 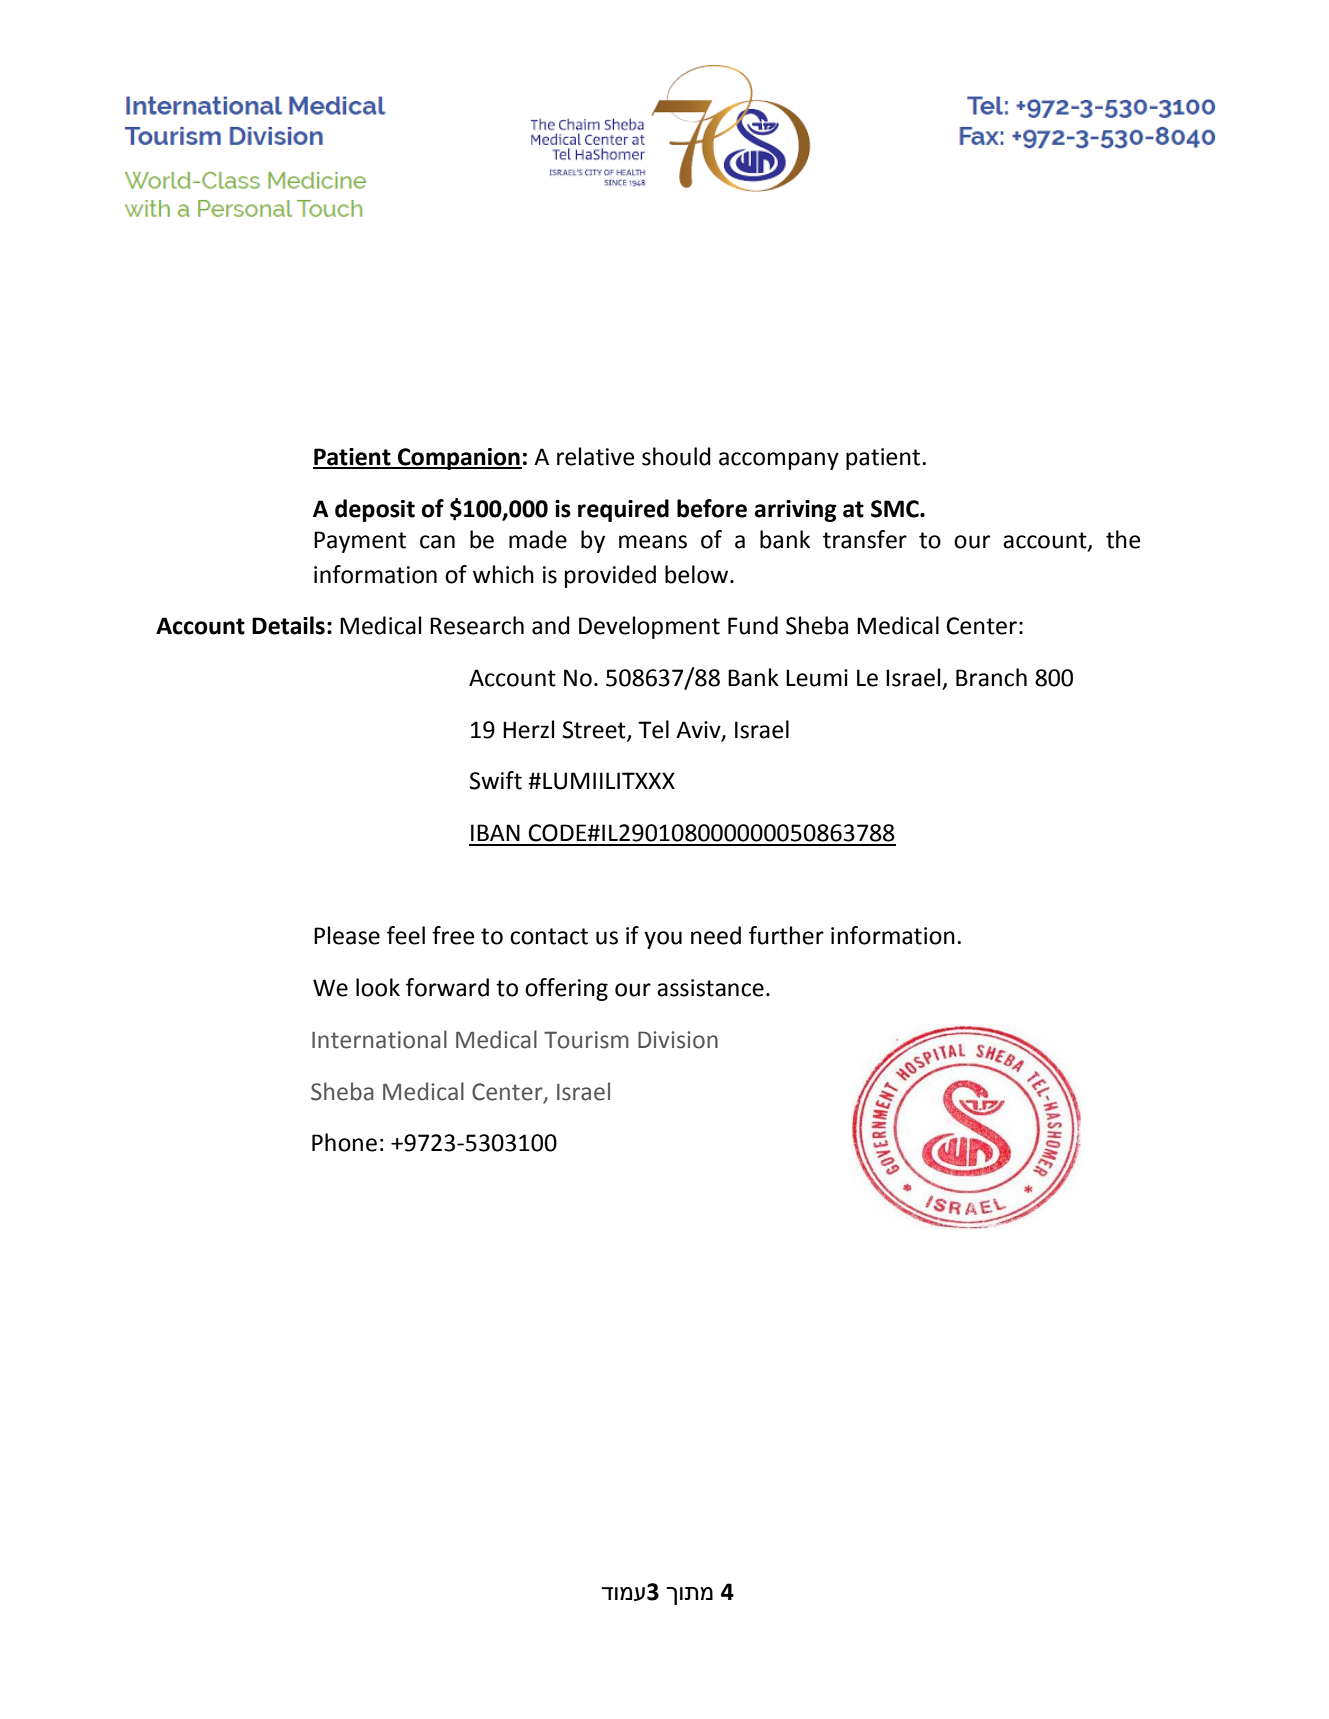 I want to click on further, so click(x=786, y=935).
